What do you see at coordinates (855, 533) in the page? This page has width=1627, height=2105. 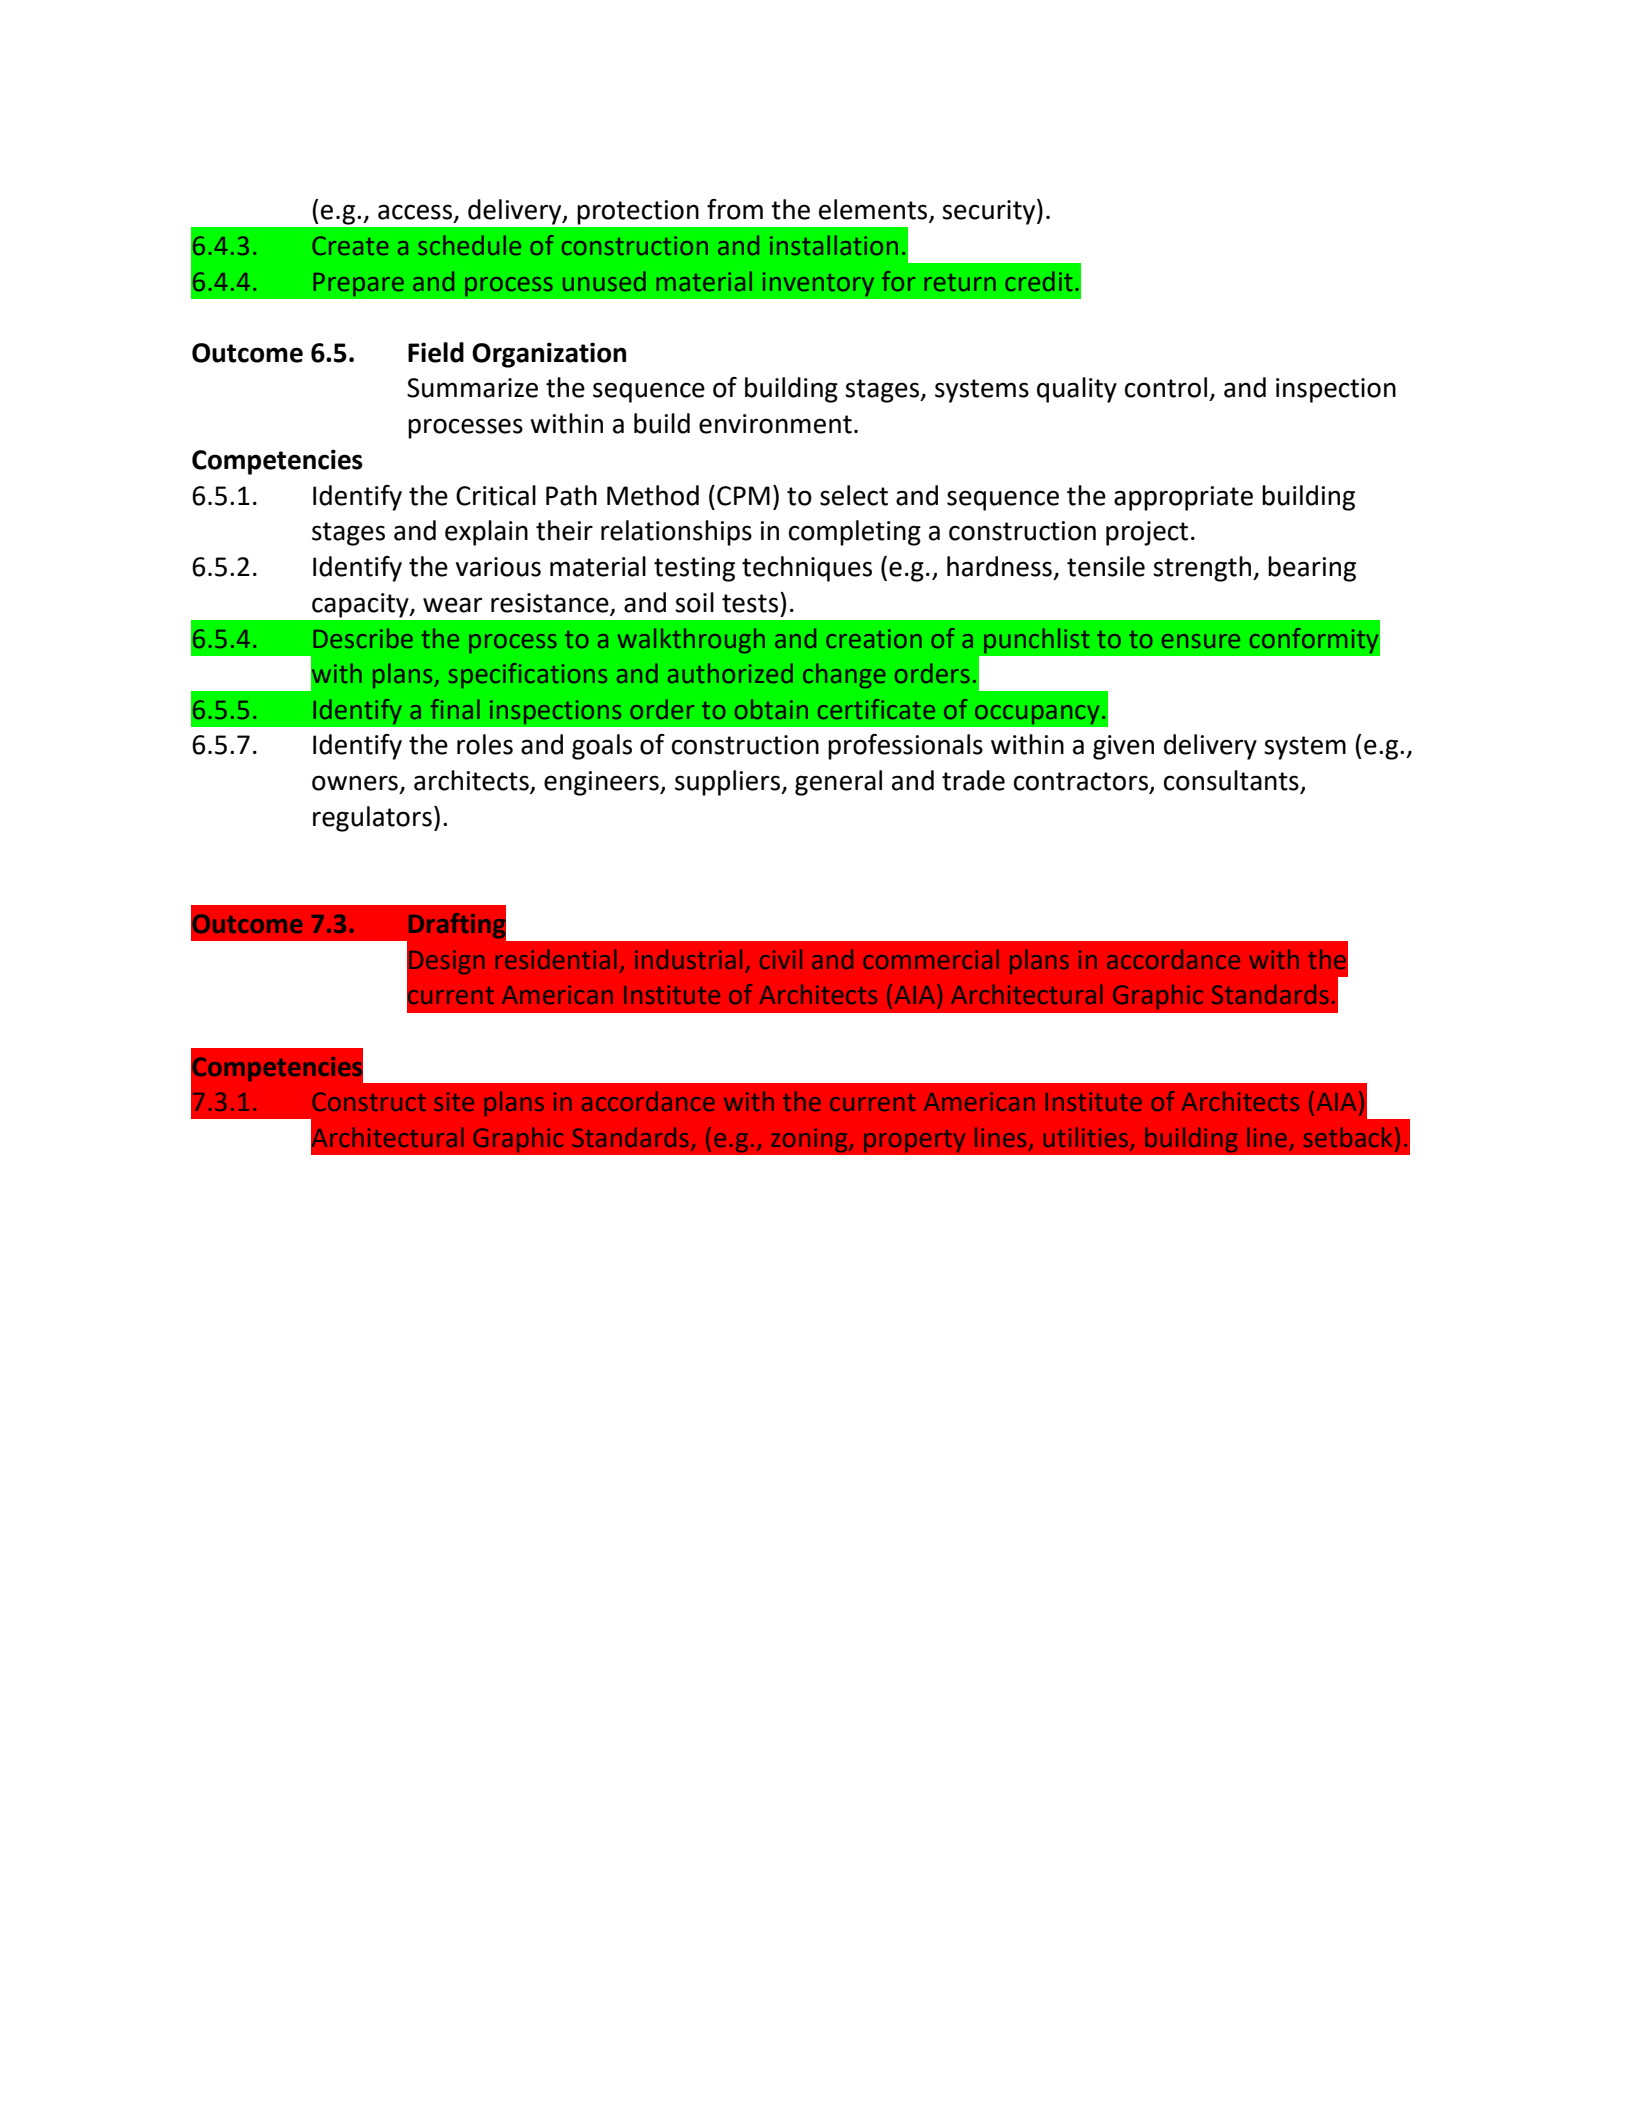 I see `completing` at bounding box center [855, 533].
